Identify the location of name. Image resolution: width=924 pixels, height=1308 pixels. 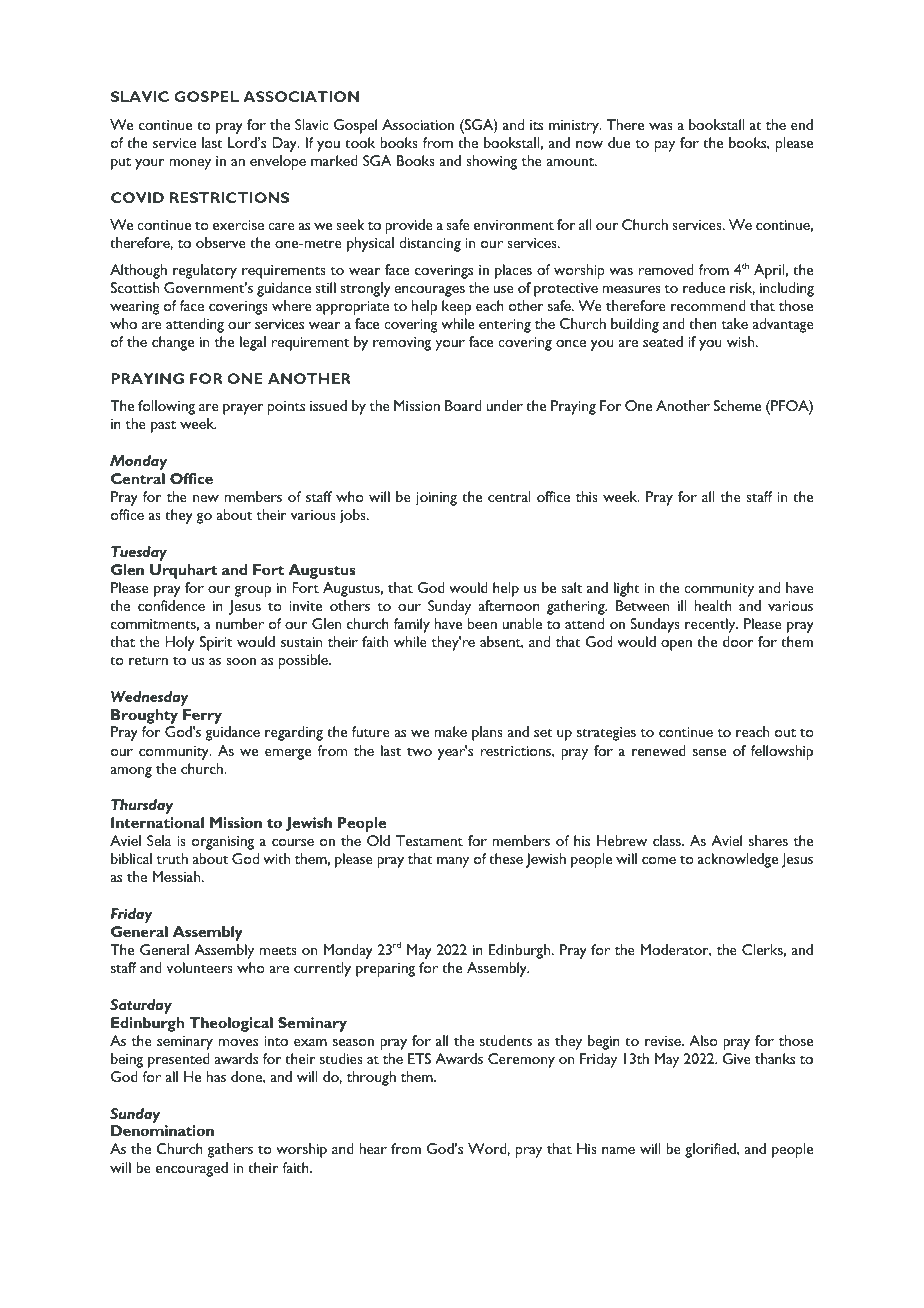
(618, 1150).
